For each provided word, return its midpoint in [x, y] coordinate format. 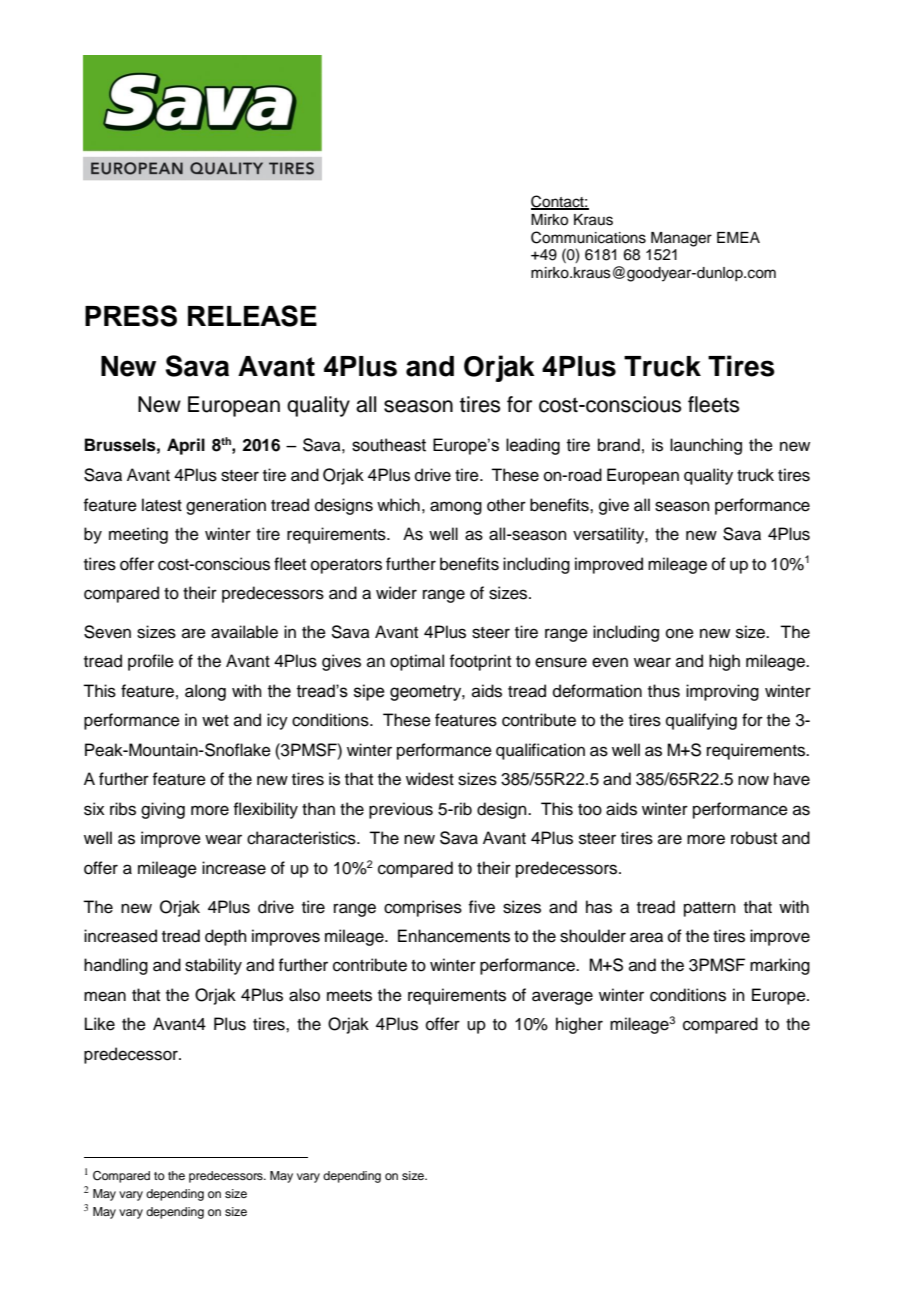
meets [349, 996]
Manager [681, 239]
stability [213, 966]
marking [780, 966]
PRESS [131, 316]
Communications [588, 237]
